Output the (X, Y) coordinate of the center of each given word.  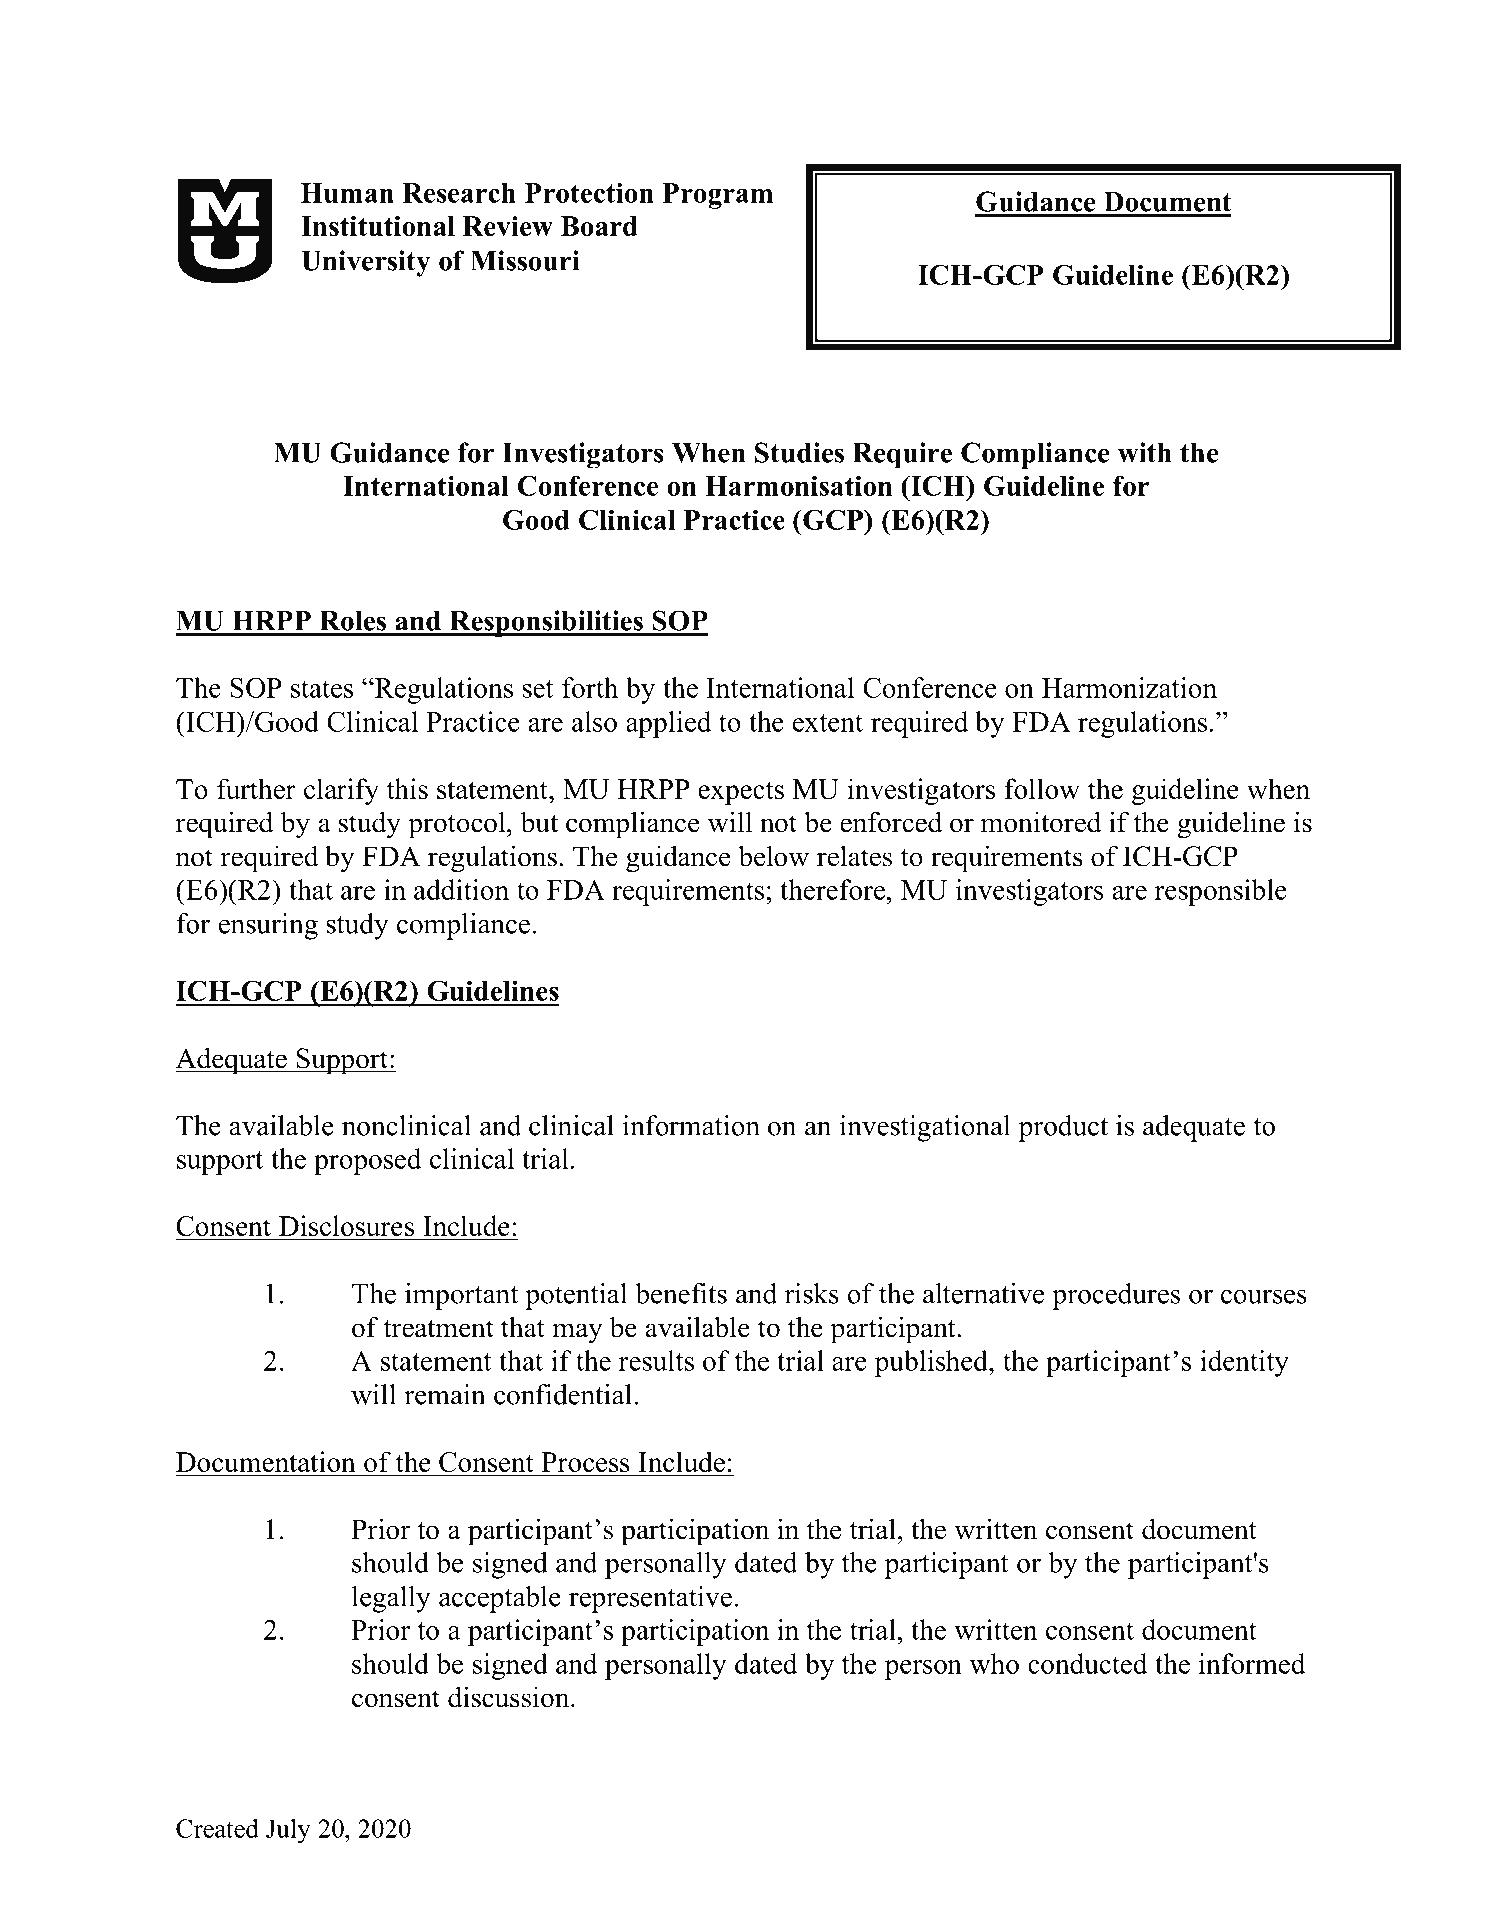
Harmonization (1129, 687)
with (1145, 452)
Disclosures (347, 1227)
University (365, 263)
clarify (341, 791)
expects (741, 793)
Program (717, 196)
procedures (1116, 1296)
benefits (681, 1293)
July (288, 1831)
